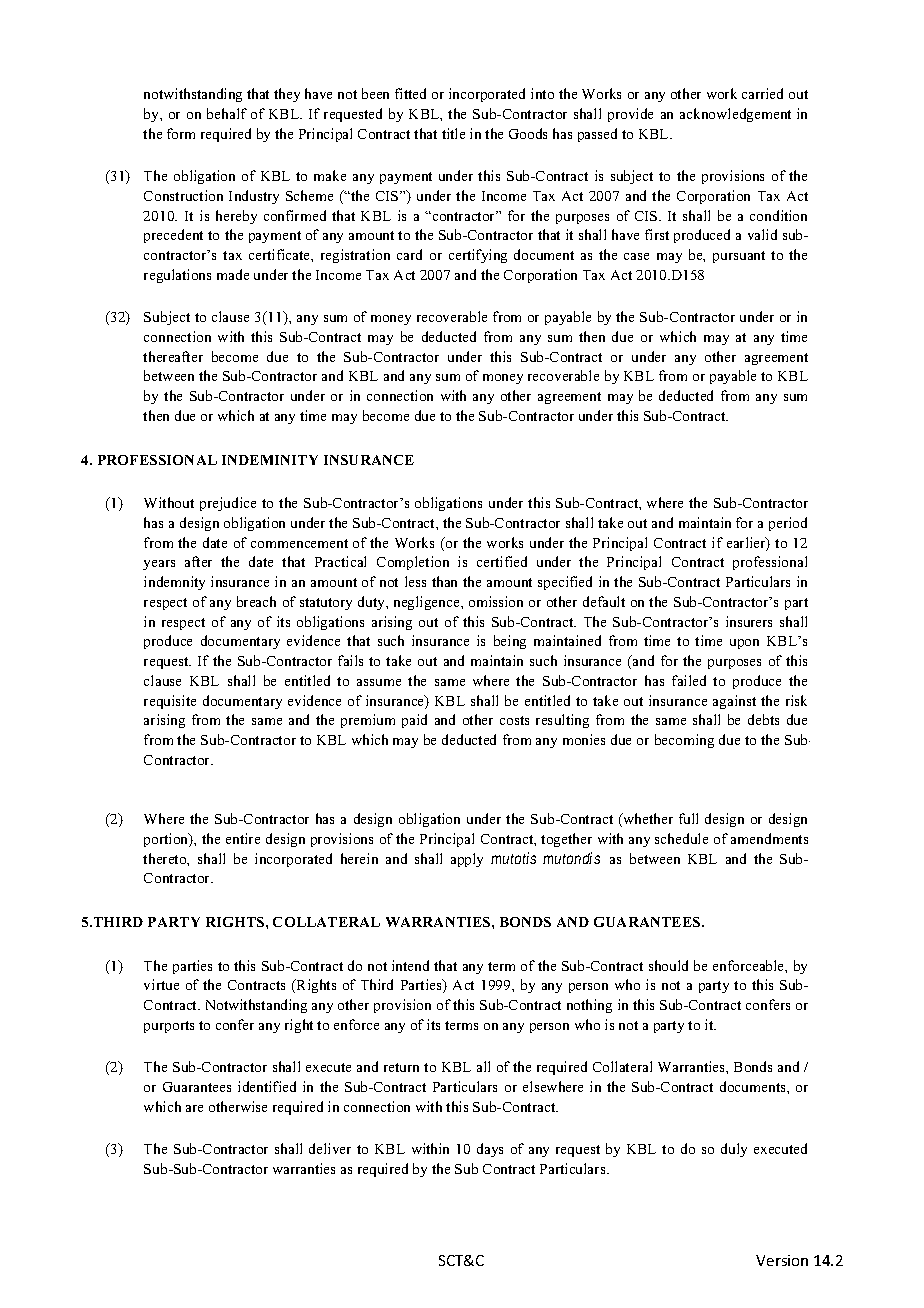  Describe the element at coordinates (161, 984) in the image. I see `virtue` at that location.
